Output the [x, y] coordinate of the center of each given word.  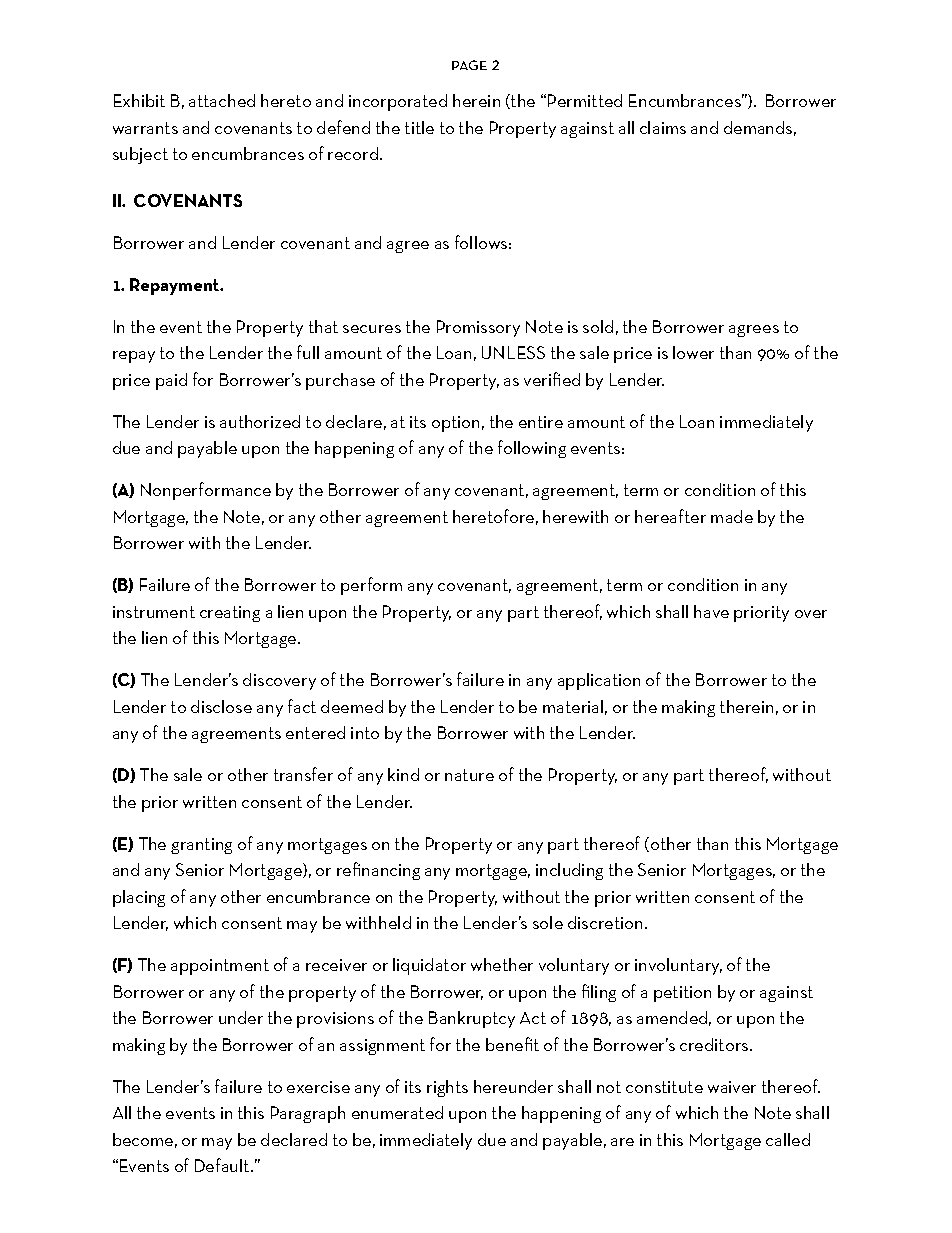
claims [663, 127]
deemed [352, 706]
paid [171, 381]
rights [447, 1088]
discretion [605, 922]
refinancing [378, 871]
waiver [732, 1087]
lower [693, 352]
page [469, 65]
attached [222, 100]
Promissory [478, 328]
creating [230, 614]
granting [201, 846]
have [711, 611]
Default [223, 1165]
